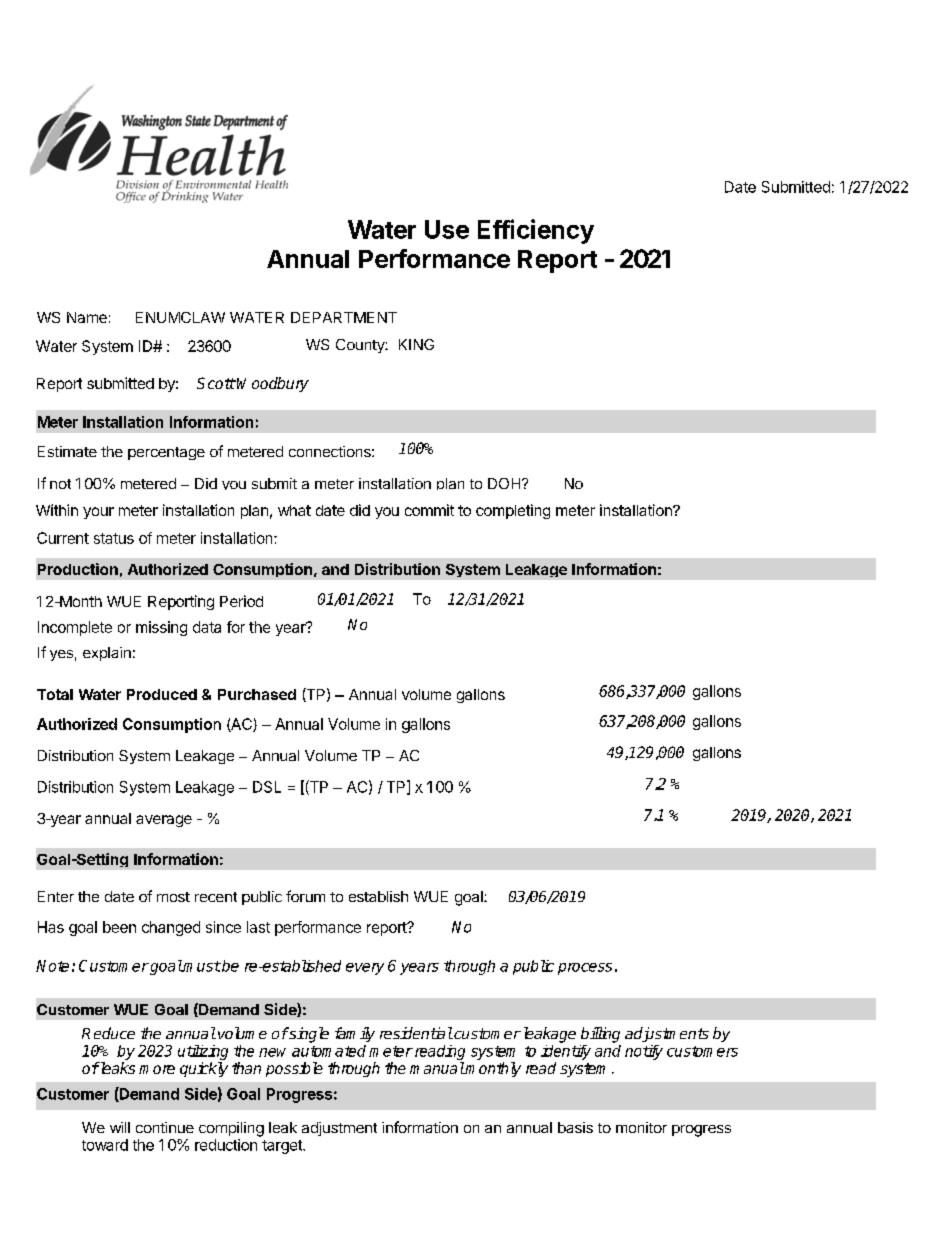 This document has height=1233, width=952. What do you see at coordinates (283, 1147) in the document?
I see `target` at bounding box center [283, 1147].
